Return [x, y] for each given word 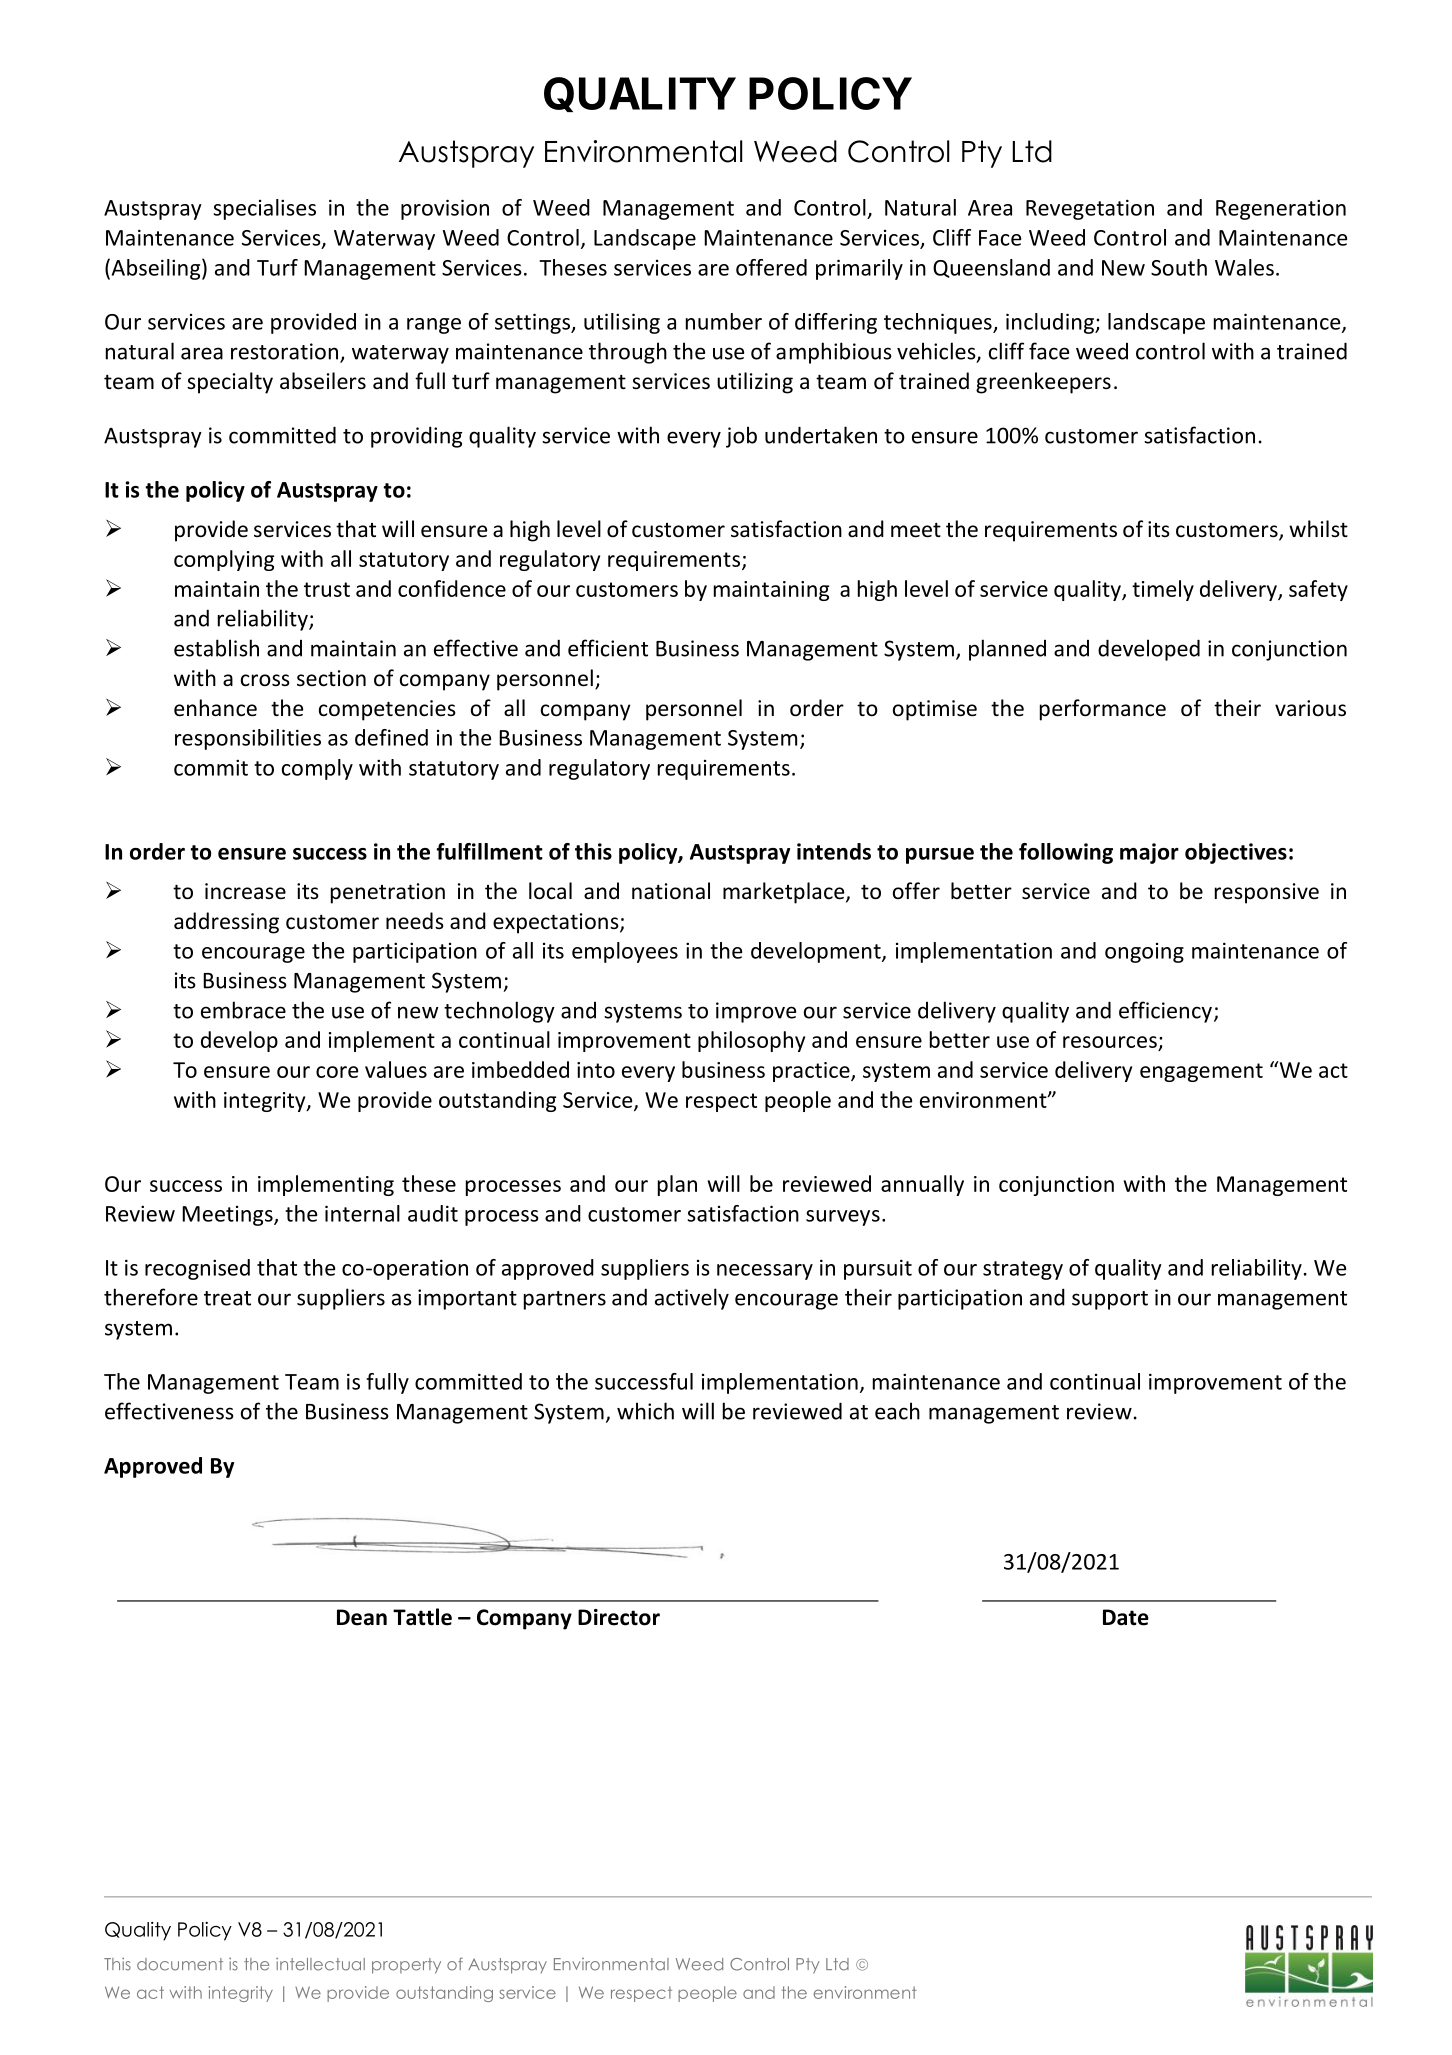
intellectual [320, 1964]
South [1179, 267]
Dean [362, 1617]
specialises [264, 209]
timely [1163, 590]
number [724, 321]
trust [327, 589]
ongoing [1144, 953]
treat [227, 1298]
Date [1126, 1617]
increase [245, 891]
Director [619, 1617]
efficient [608, 648]
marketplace [785, 893]
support [1110, 1300]
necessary [765, 1272]
